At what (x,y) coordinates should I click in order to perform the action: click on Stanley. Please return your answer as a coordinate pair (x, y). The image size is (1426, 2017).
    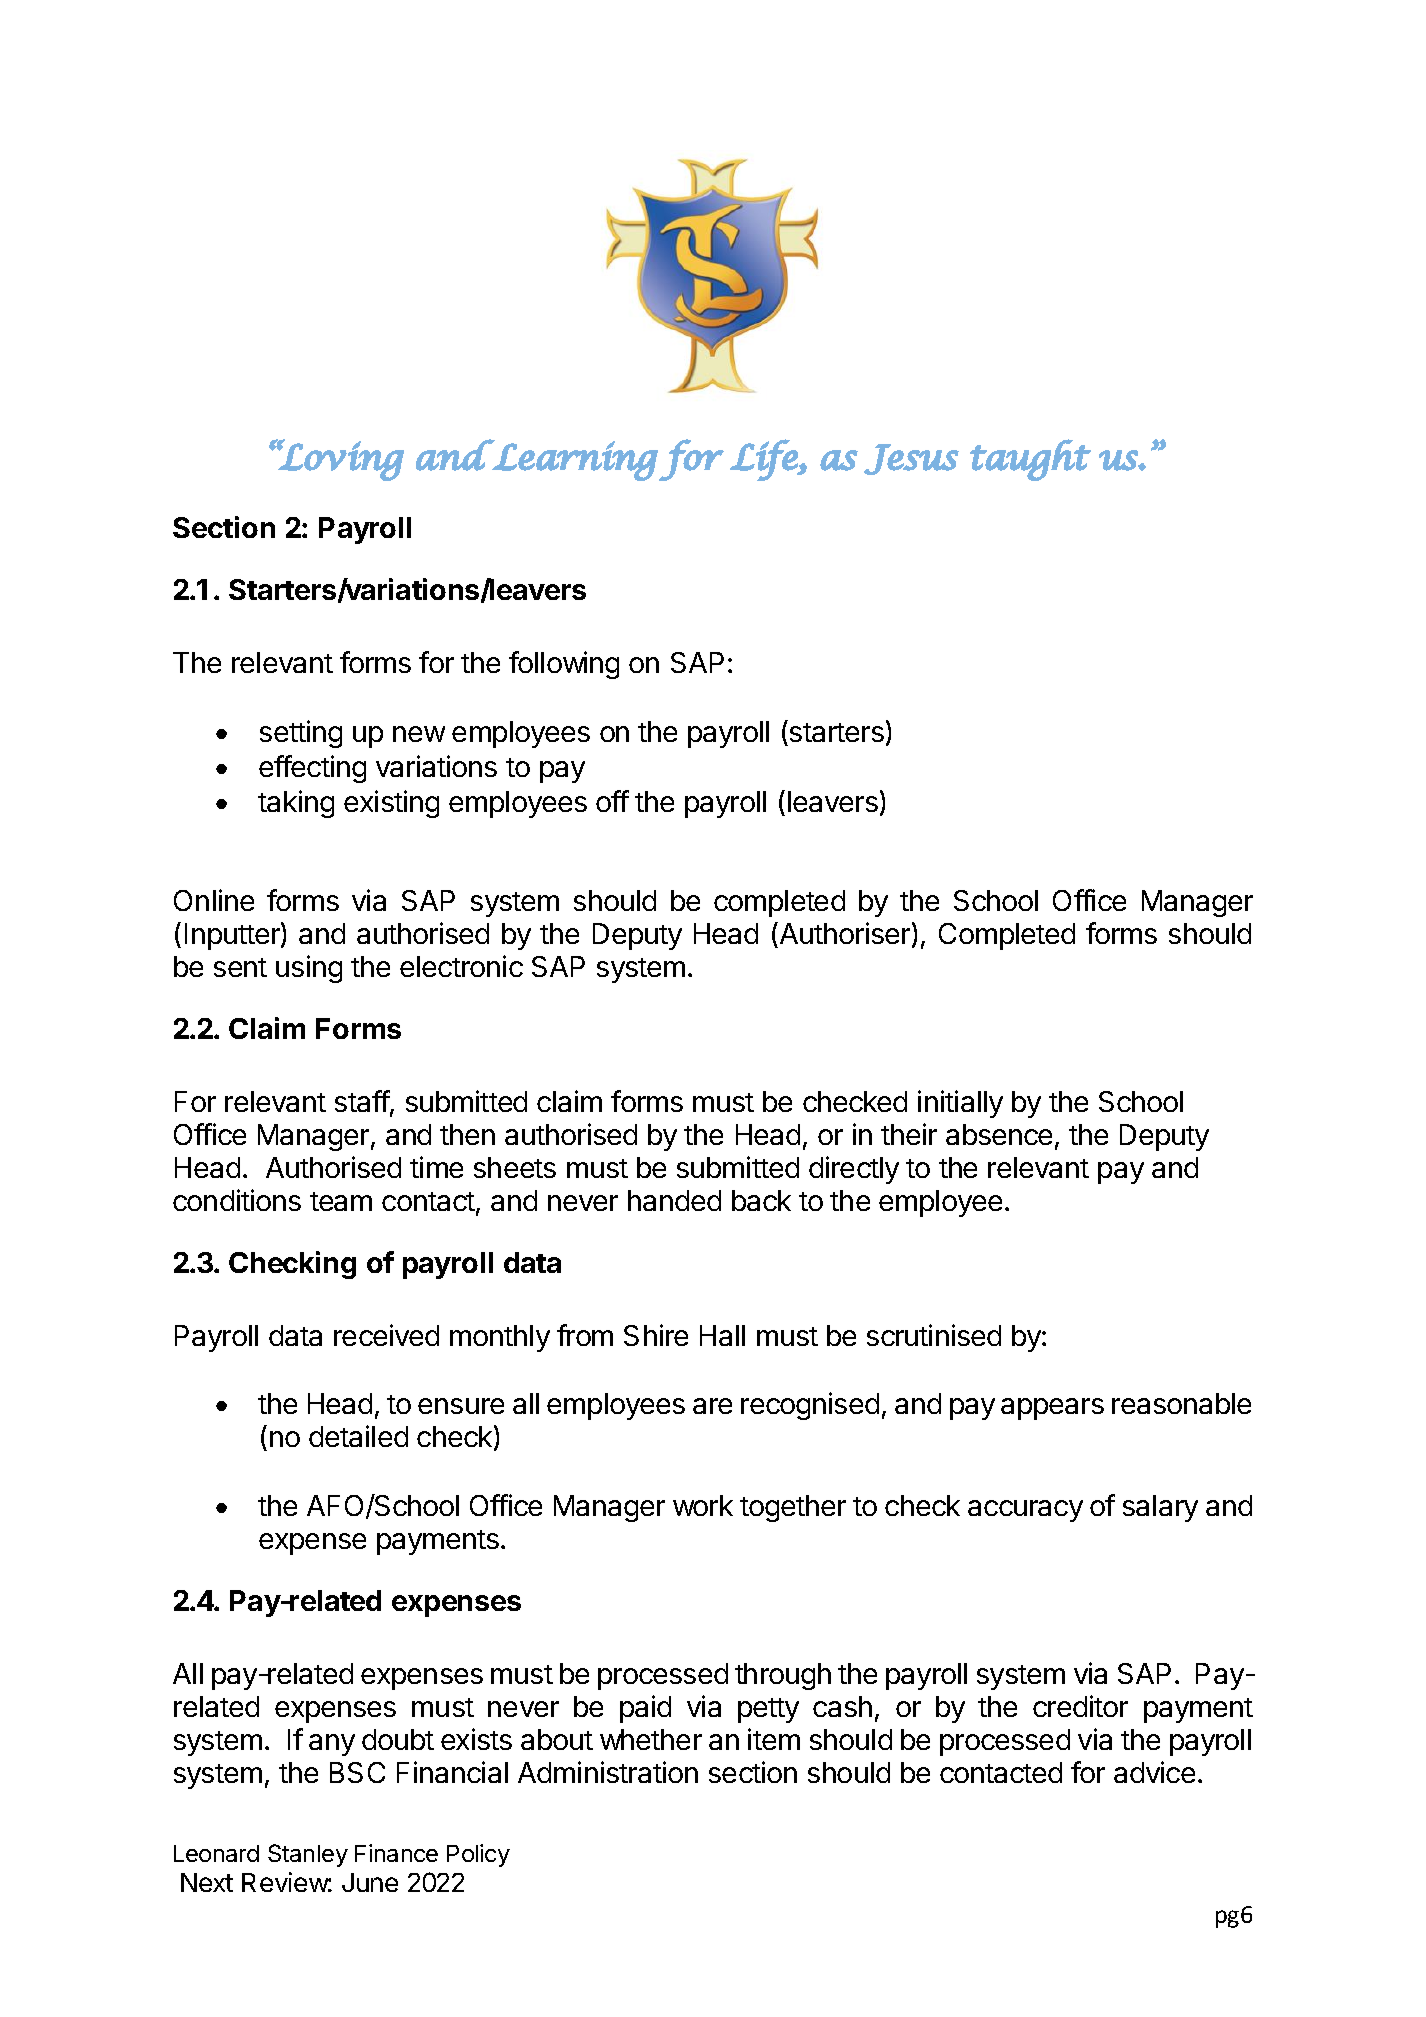
    Looking at the image, I should click on (308, 1855).
